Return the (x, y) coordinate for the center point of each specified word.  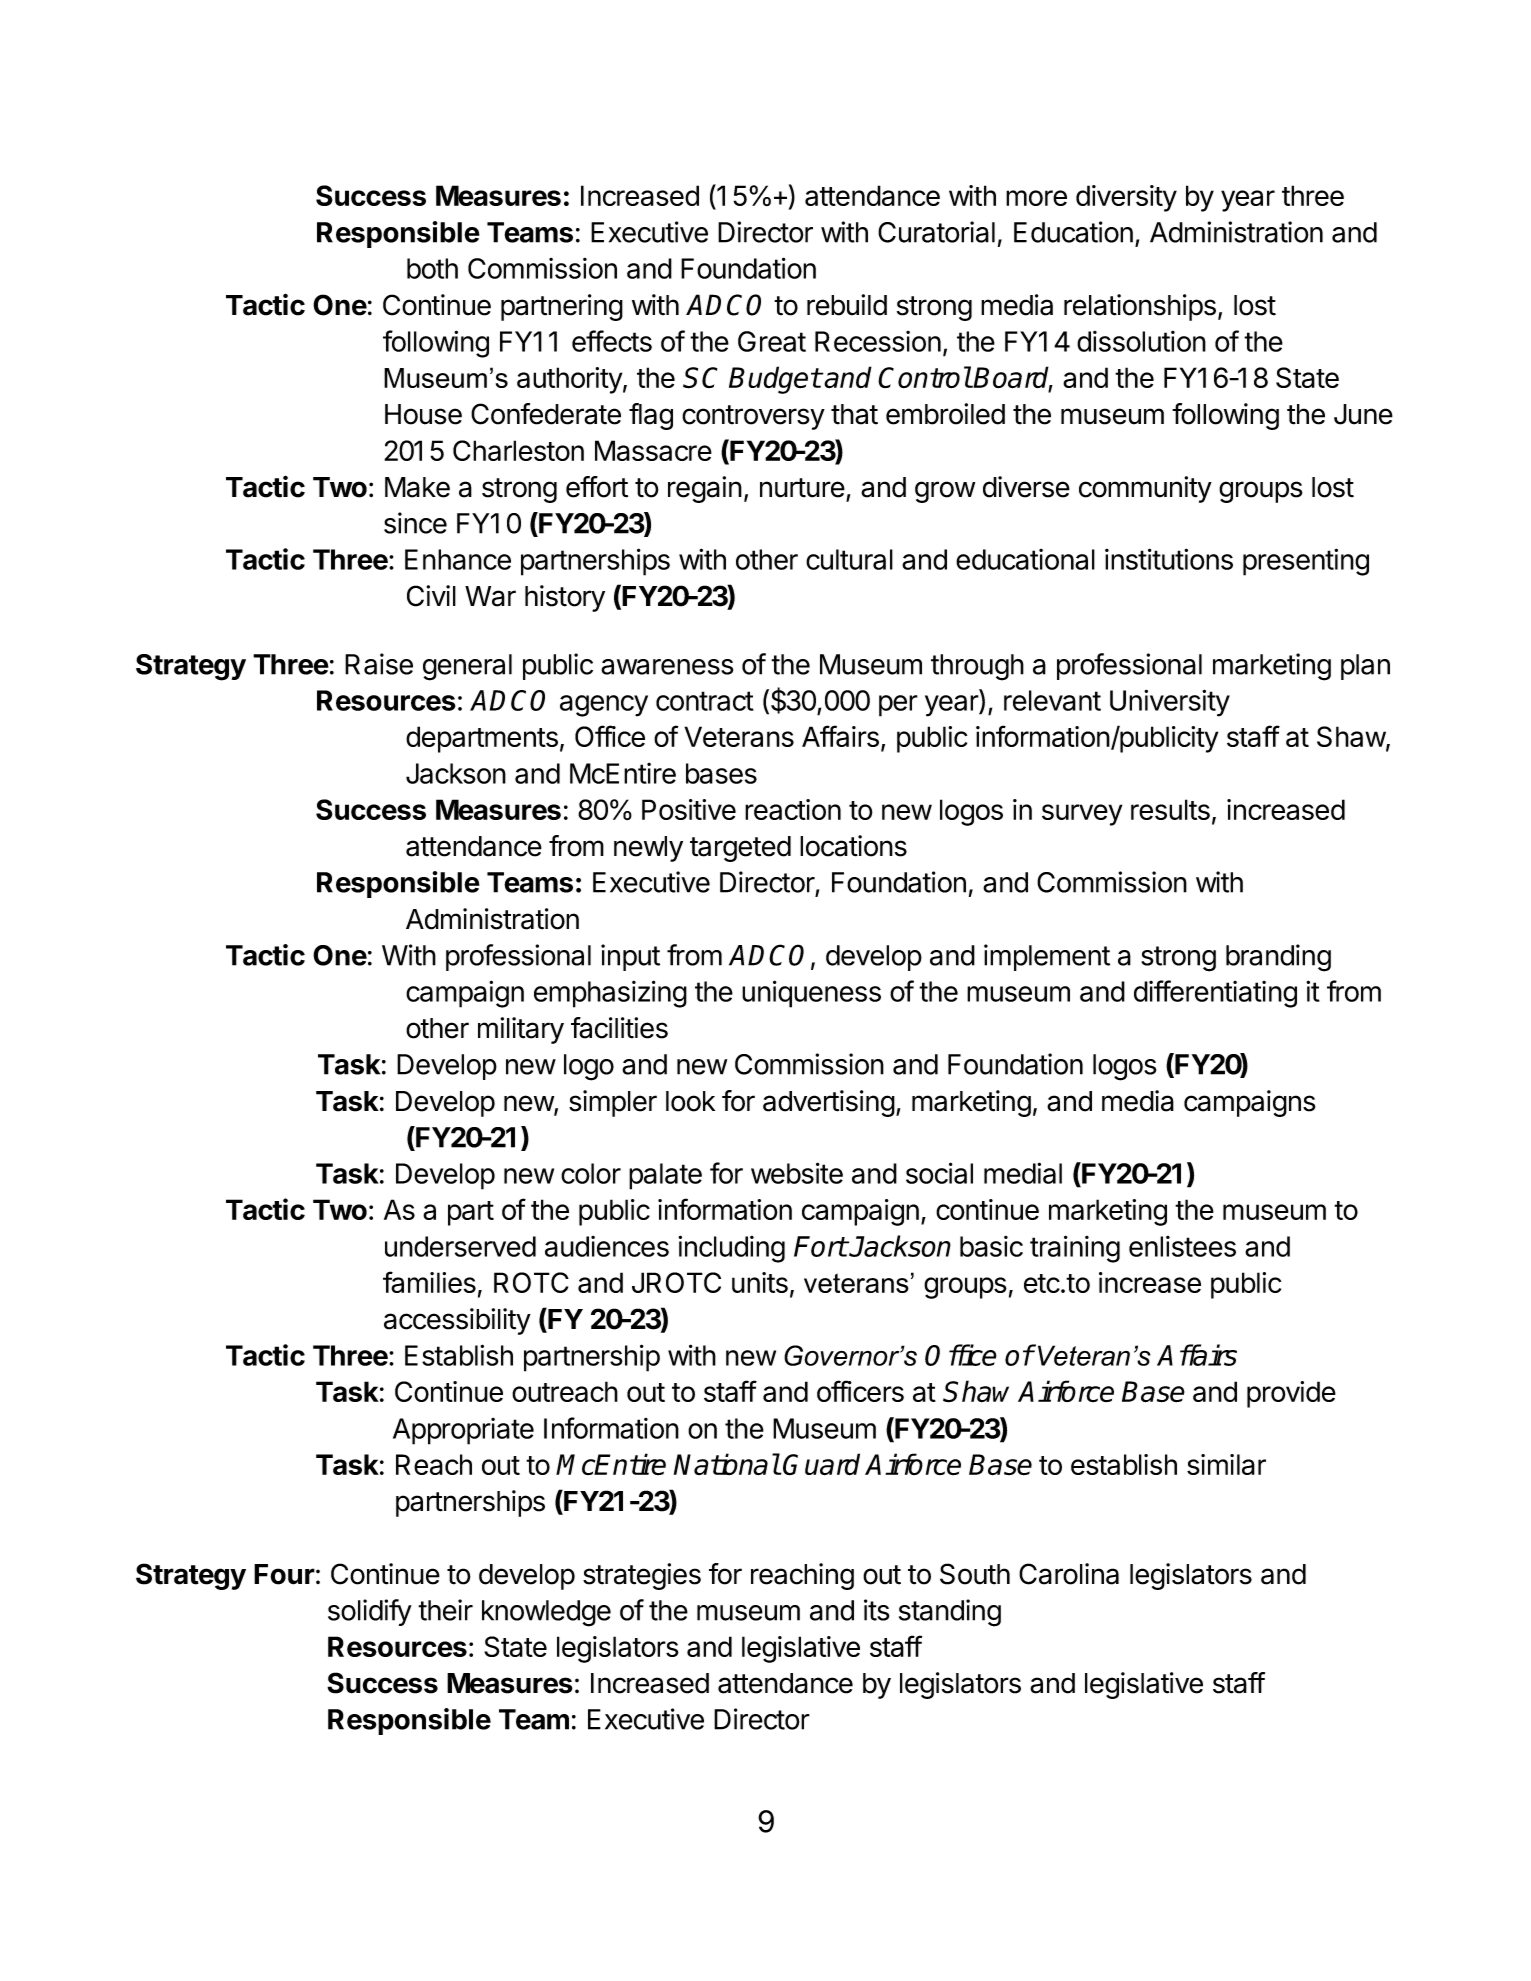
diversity (1126, 198)
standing (950, 1613)
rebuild (847, 305)
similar (1226, 1464)
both (432, 268)
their (445, 1610)
